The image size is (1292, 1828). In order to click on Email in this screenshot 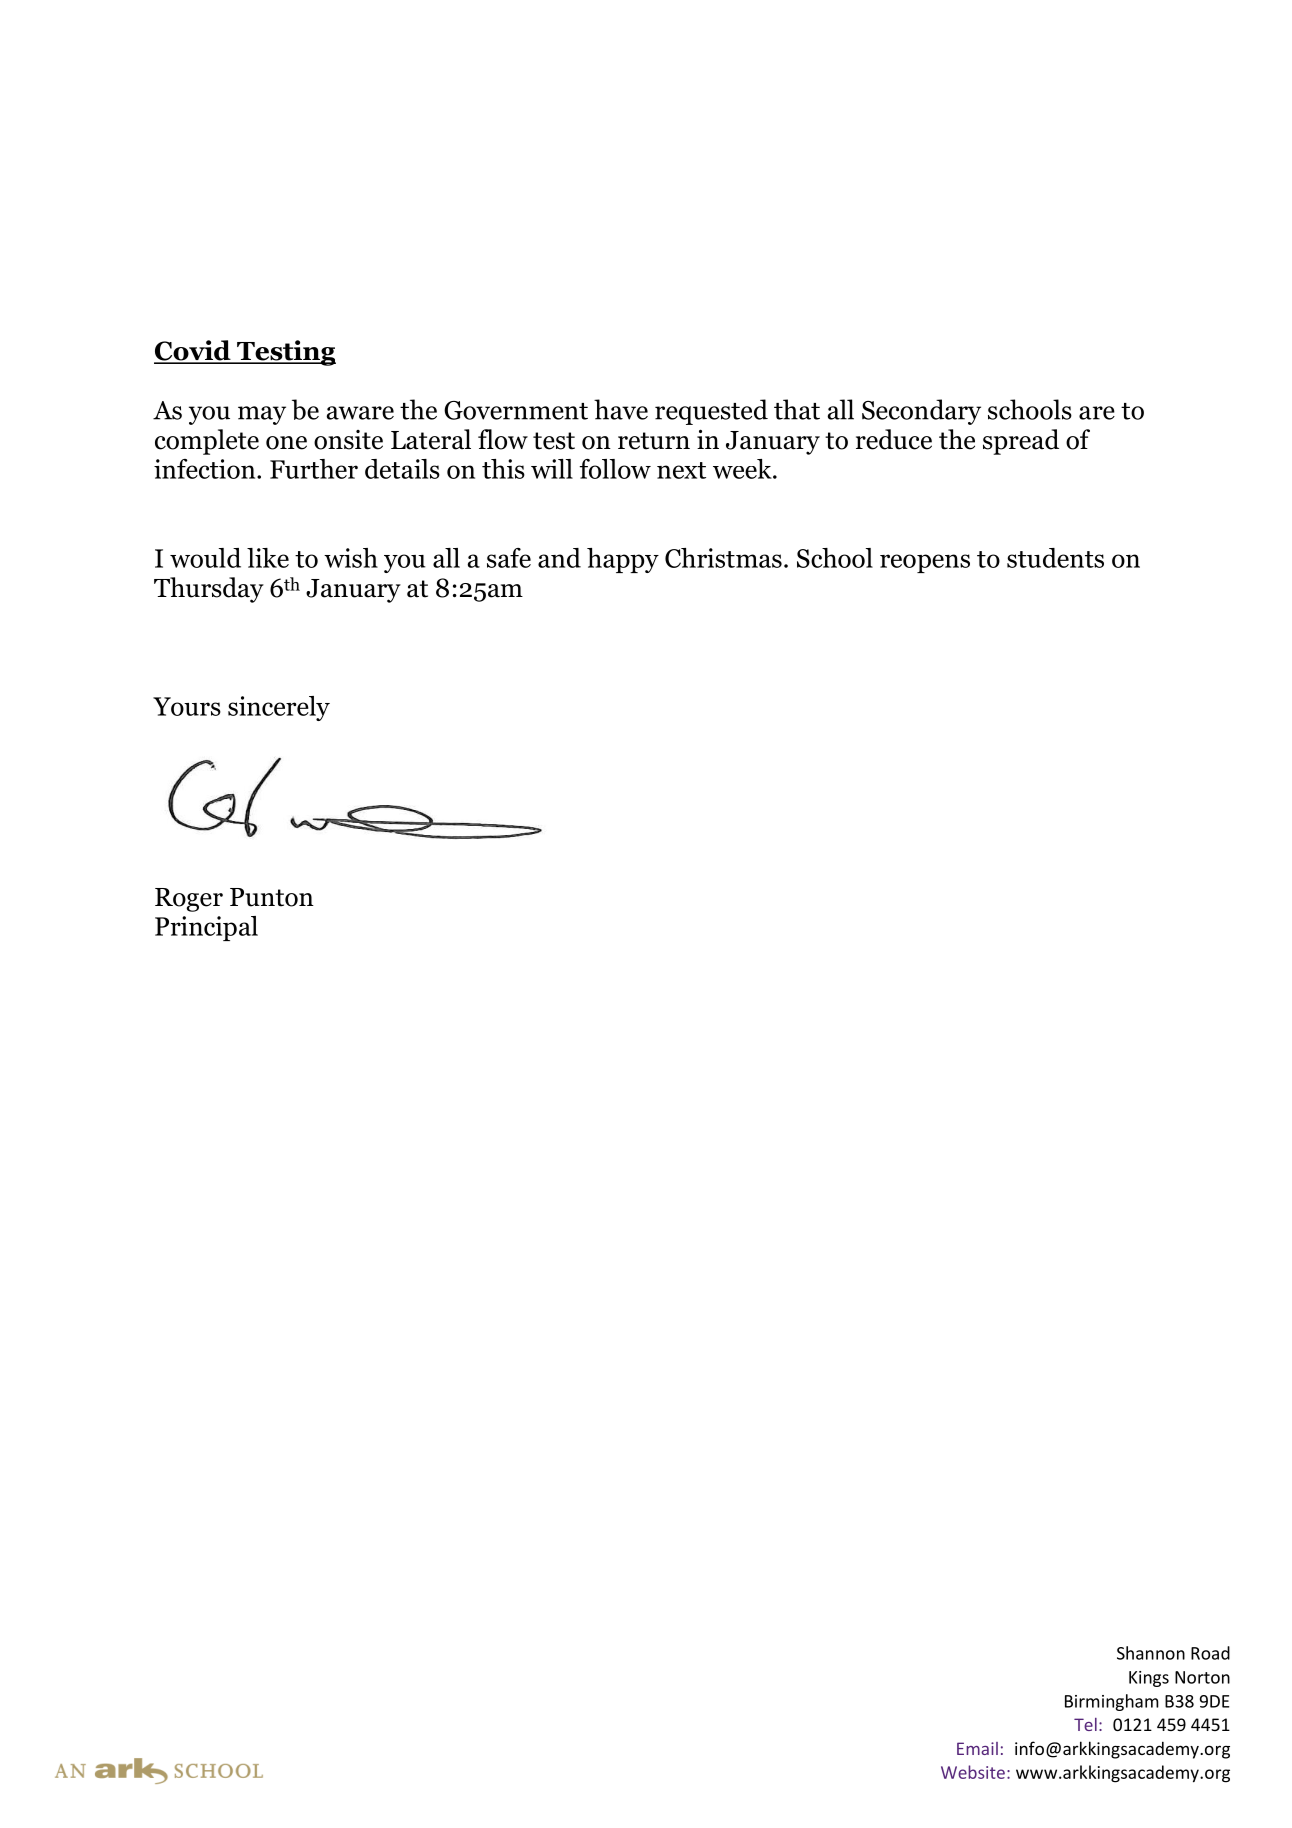, I will do `click(977, 1748)`.
